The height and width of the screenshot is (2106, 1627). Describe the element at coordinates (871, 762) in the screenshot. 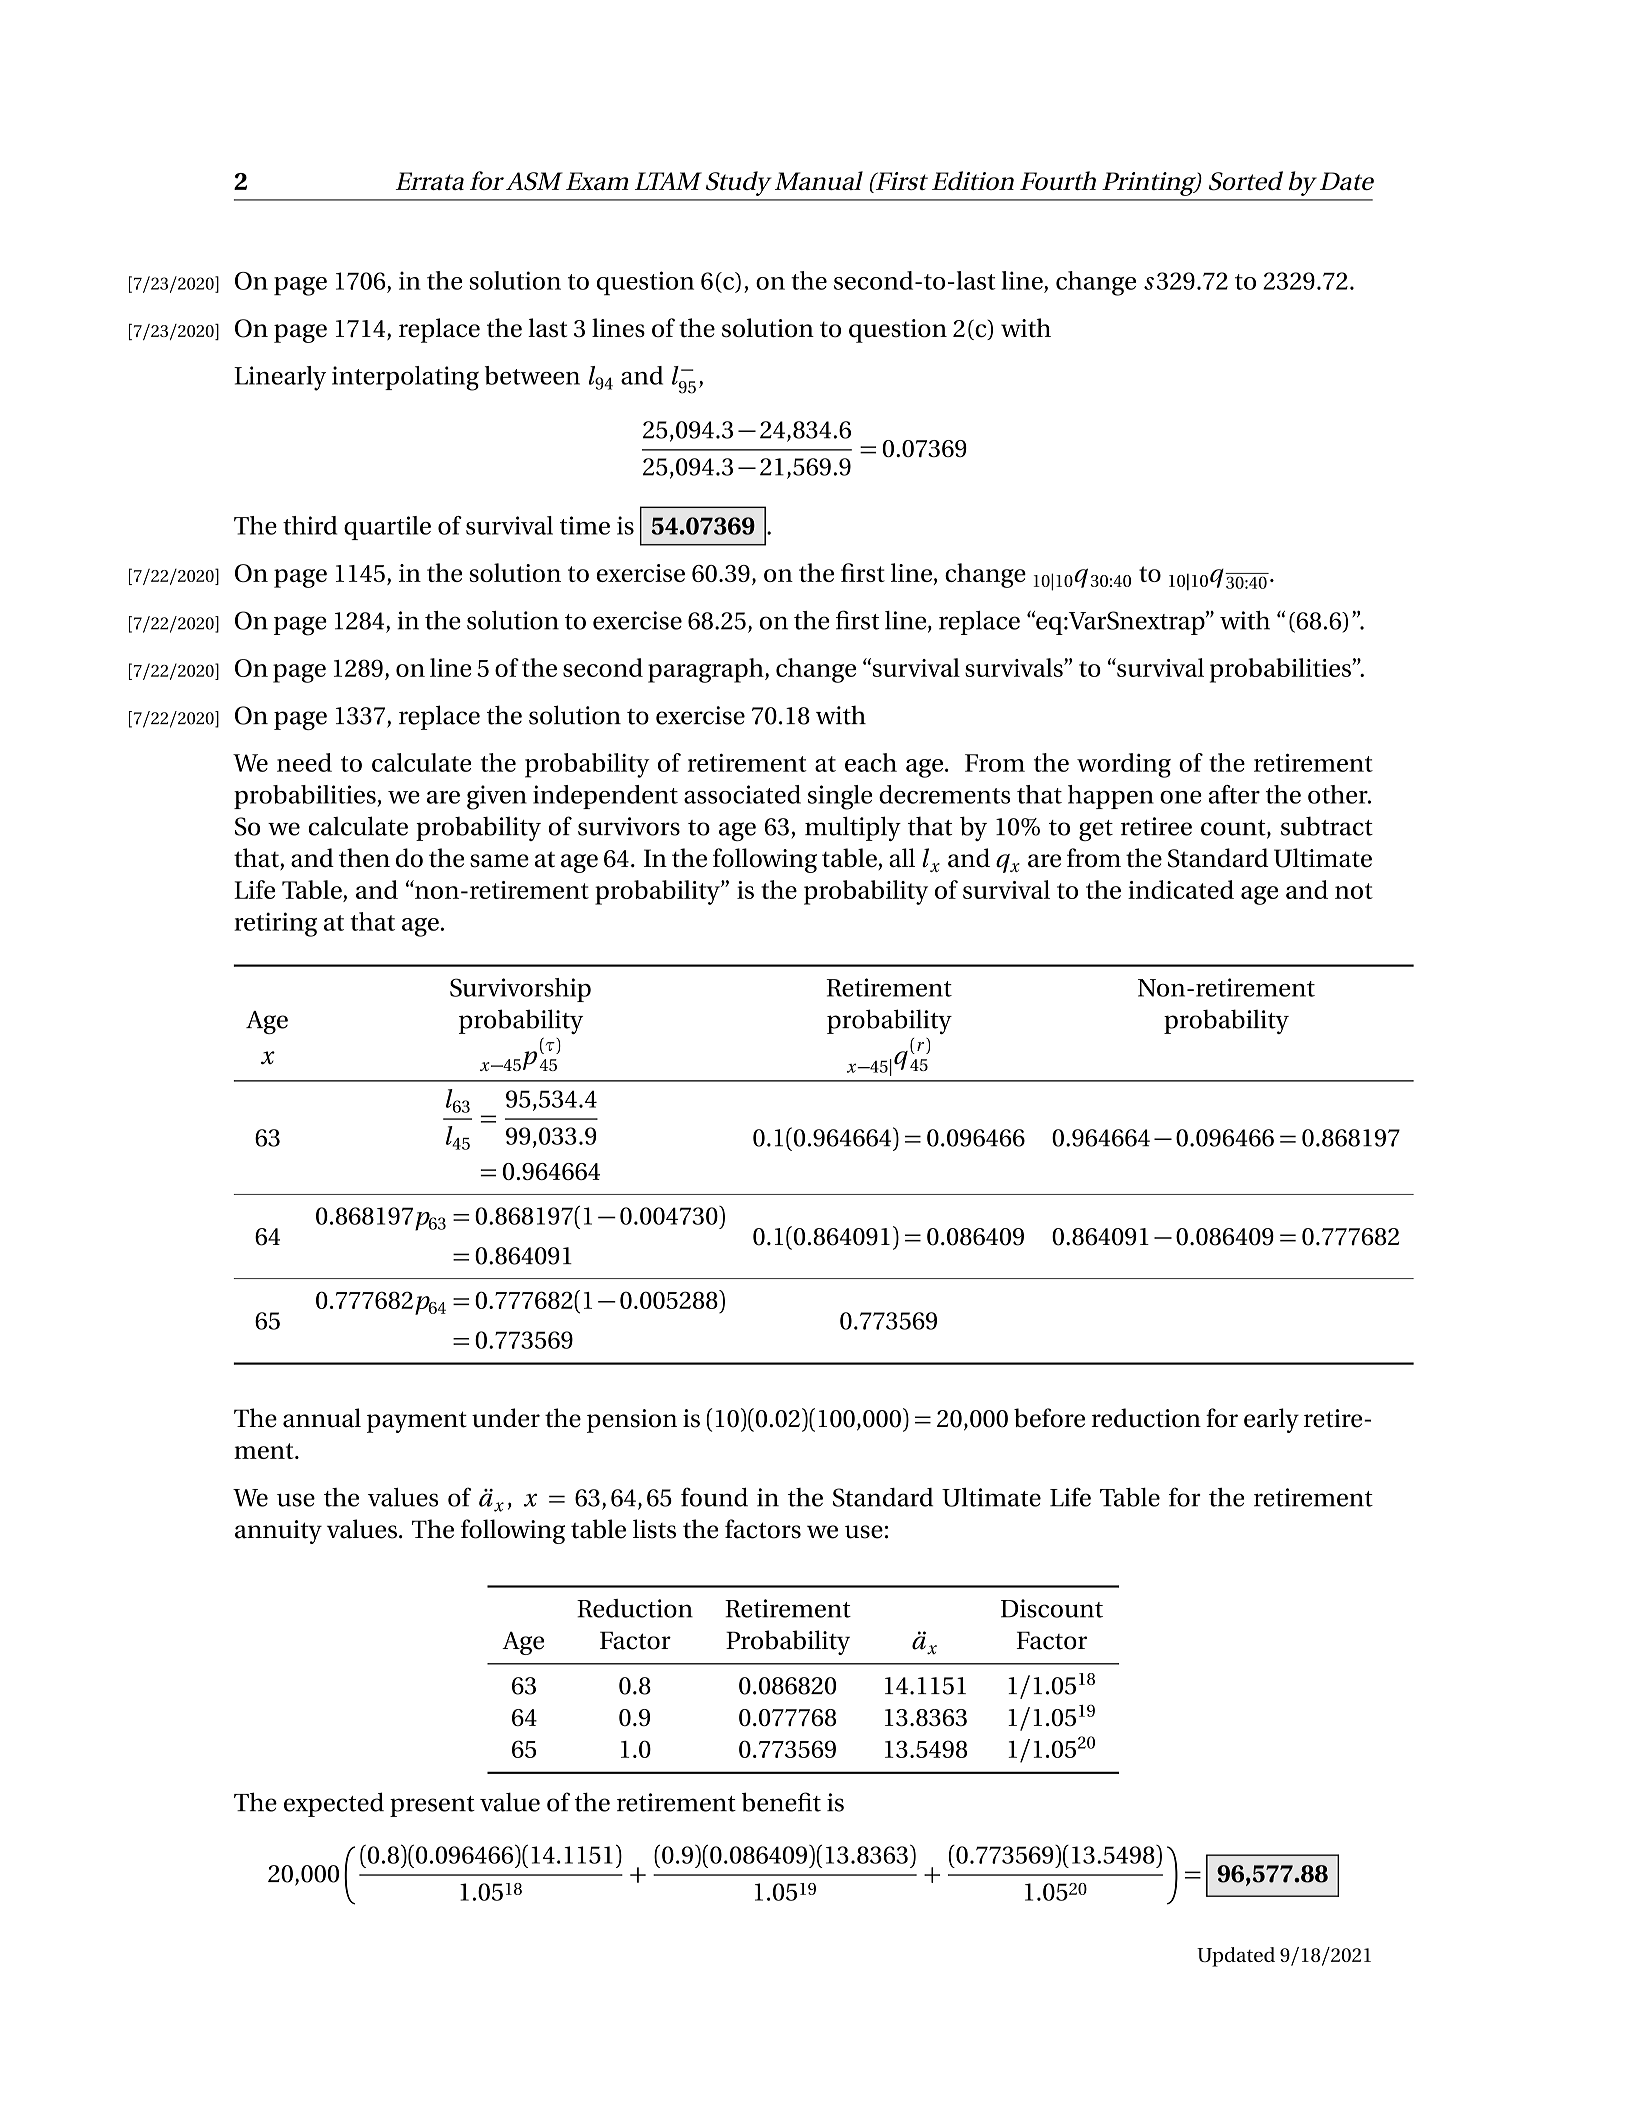

I see `each` at that location.
